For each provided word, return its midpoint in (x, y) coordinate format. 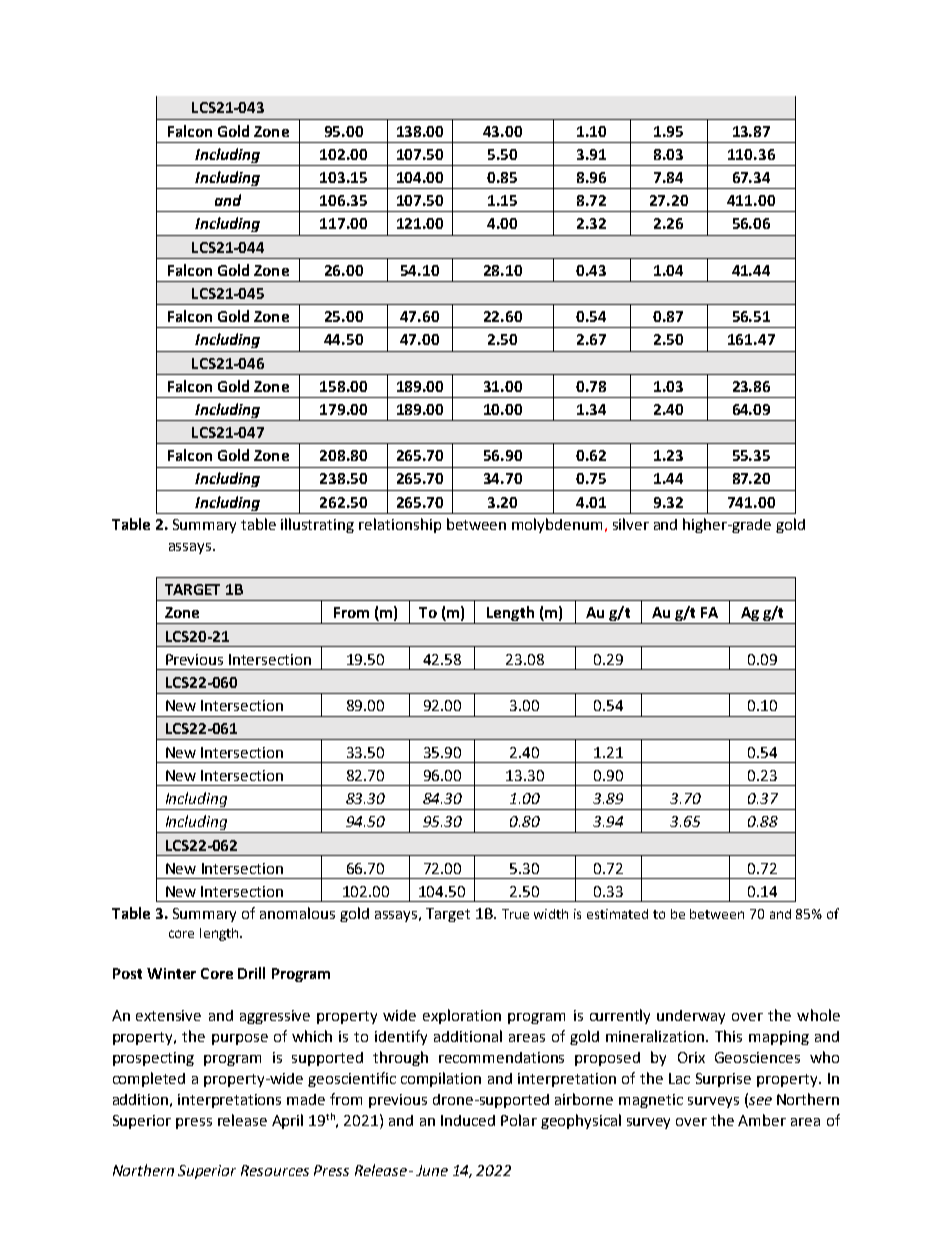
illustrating (317, 525)
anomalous (297, 913)
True (515, 914)
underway (691, 1017)
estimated (617, 914)
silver (631, 524)
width (551, 914)
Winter (171, 973)
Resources (275, 1170)
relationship (400, 525)
